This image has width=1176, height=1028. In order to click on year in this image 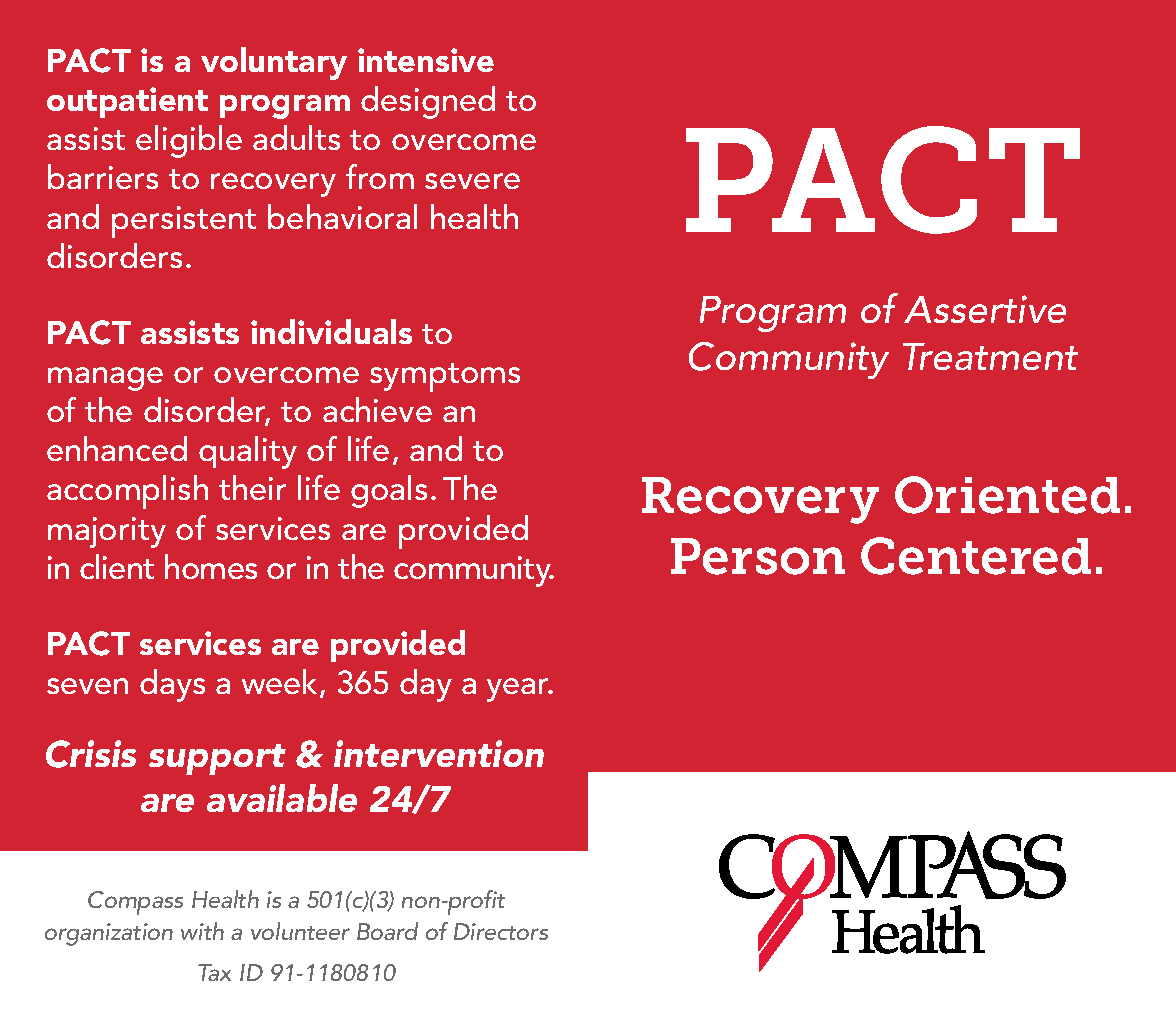, I will do `click(519, 690)`.
